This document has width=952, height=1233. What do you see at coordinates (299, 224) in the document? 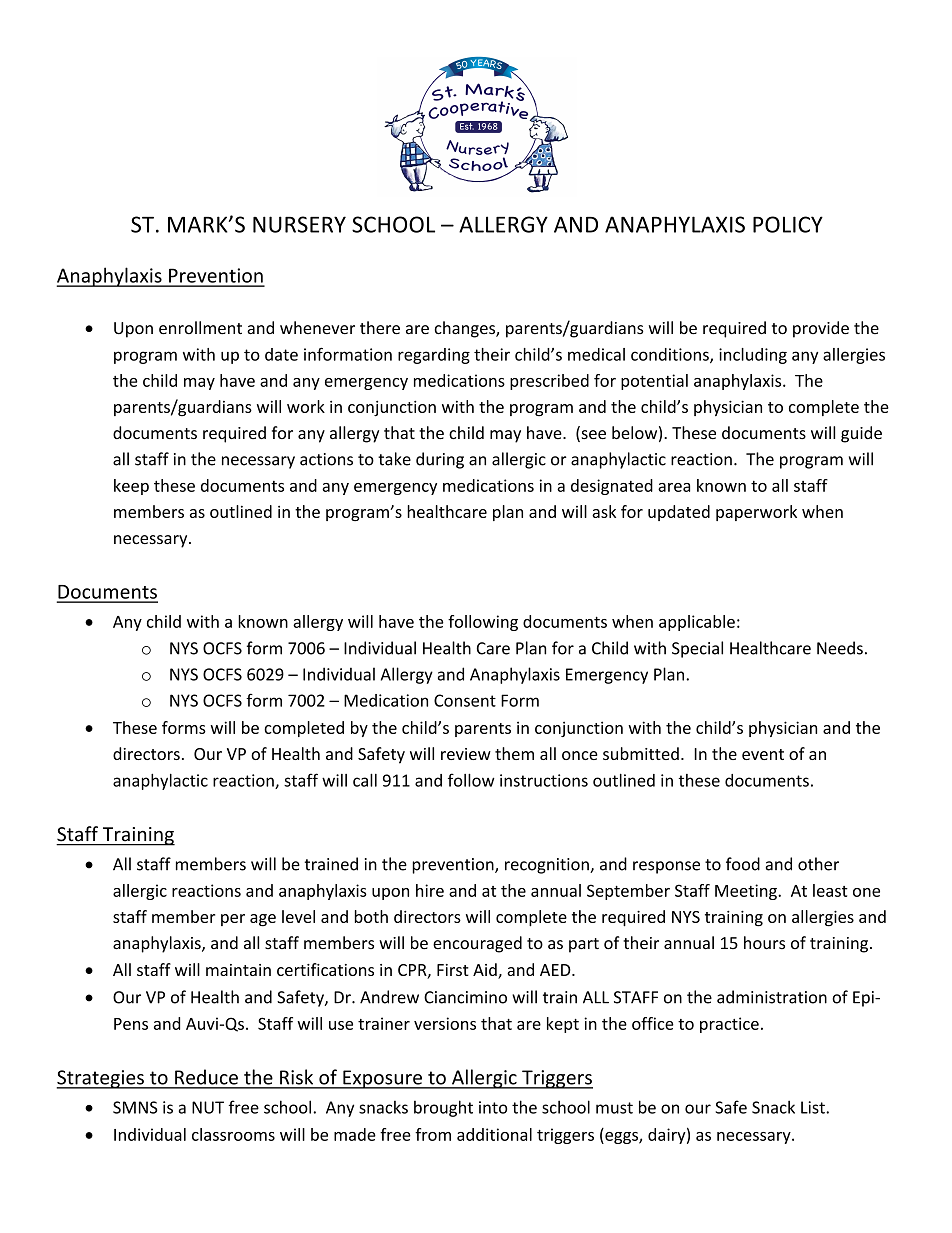
I see `NURSERY` at bounding box center [299, 224].
